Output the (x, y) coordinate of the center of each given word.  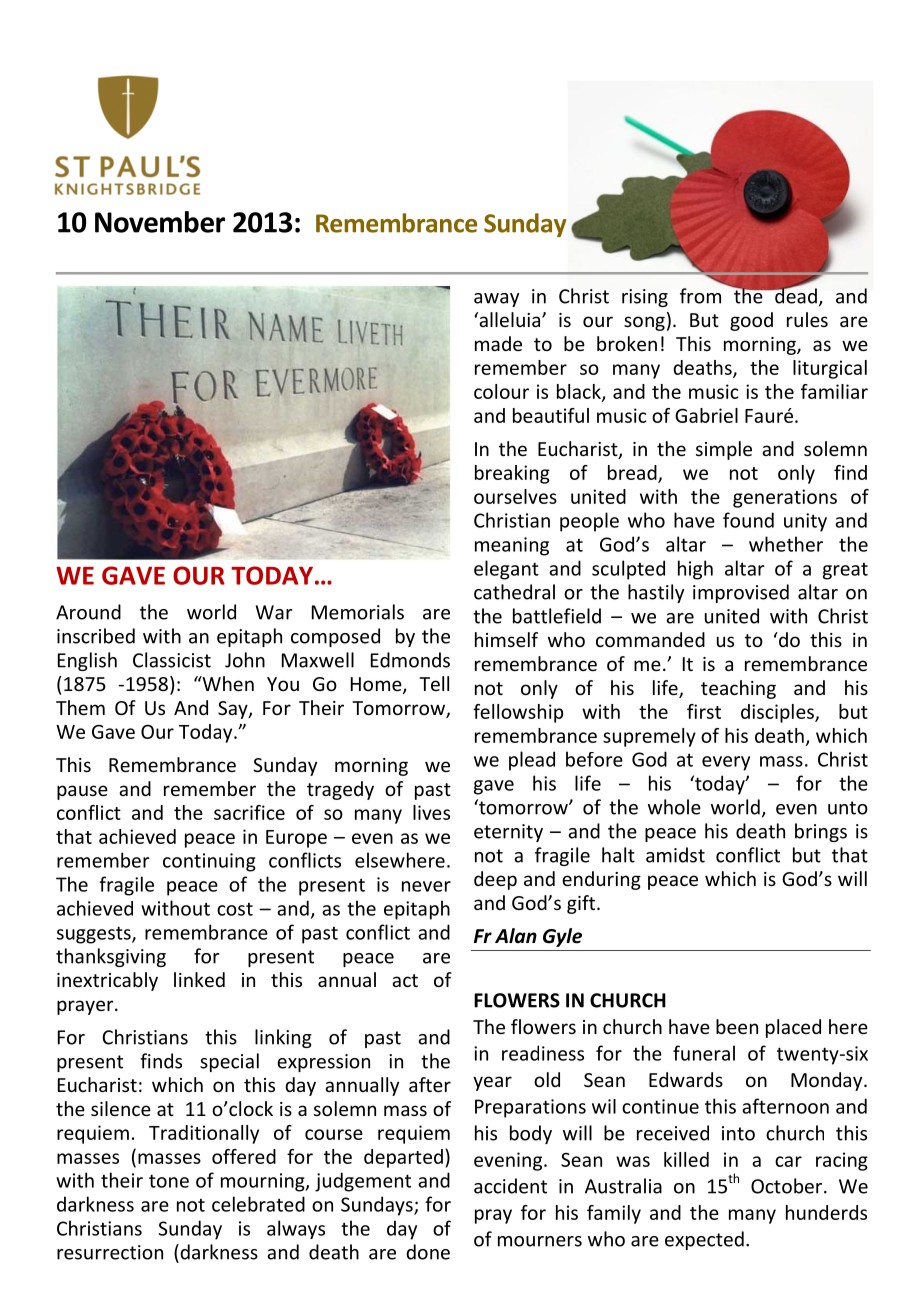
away (496, 300)
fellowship (518, 713)
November (160, 222)
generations (785, 498)
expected (704, 1240)
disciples (778, 713)
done (428, 1252)
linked (199, 979)
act (405, 980)
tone (169, 1181)
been (737, 1026)
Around (88, 612)
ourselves (515, 496)
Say (234, 710)
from (700, 296)
